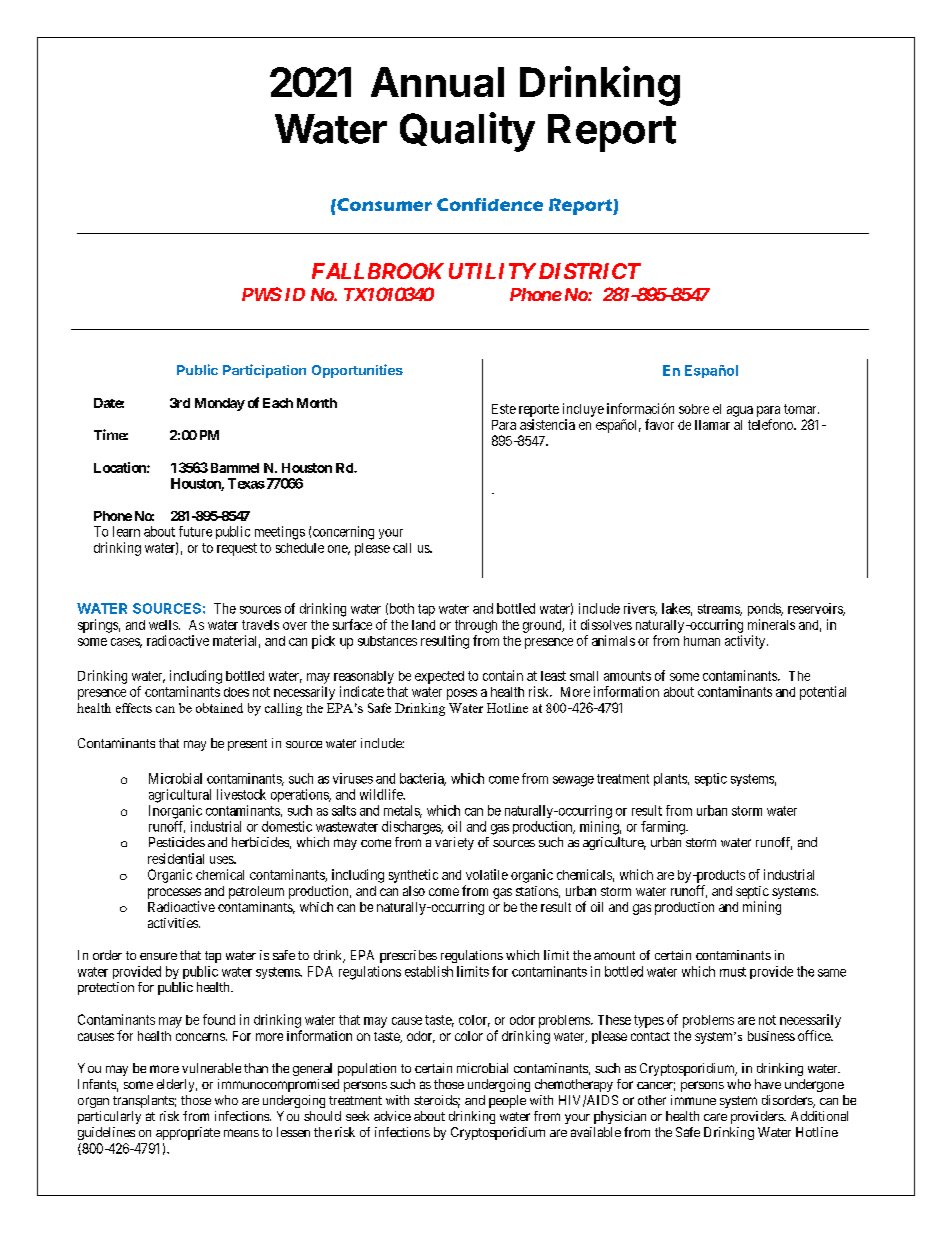  I want to click on DISTRICT, so click(588, 271).
